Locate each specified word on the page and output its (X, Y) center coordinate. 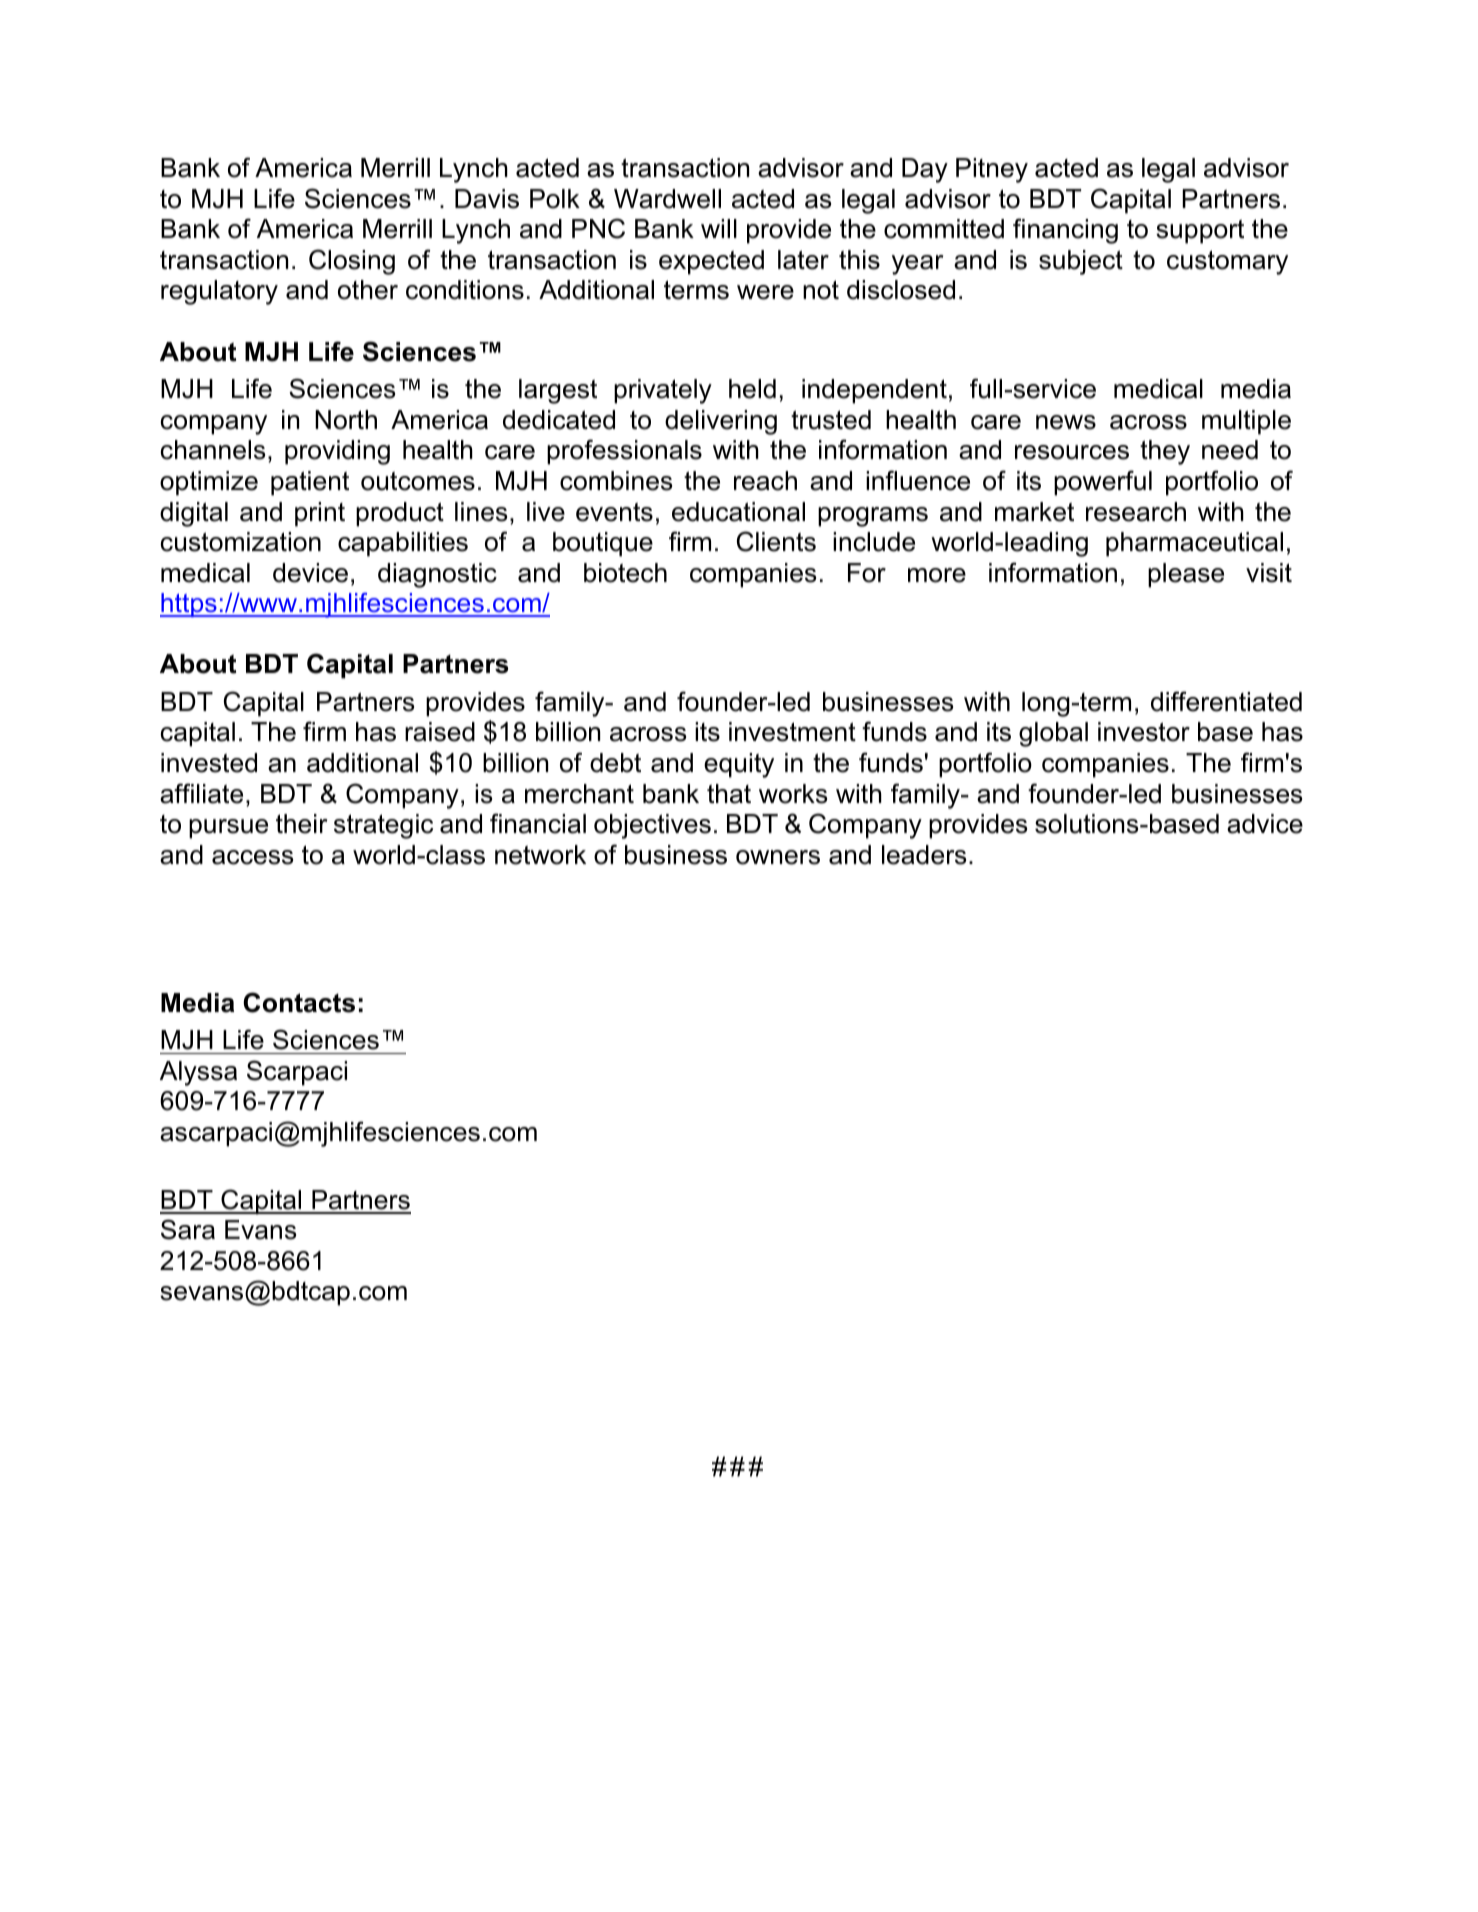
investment (792, 732)
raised (440, 732)
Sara (188, 1229)
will (719, 228)
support (1200, 231)
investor (1144, 732)
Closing (352, 262)
